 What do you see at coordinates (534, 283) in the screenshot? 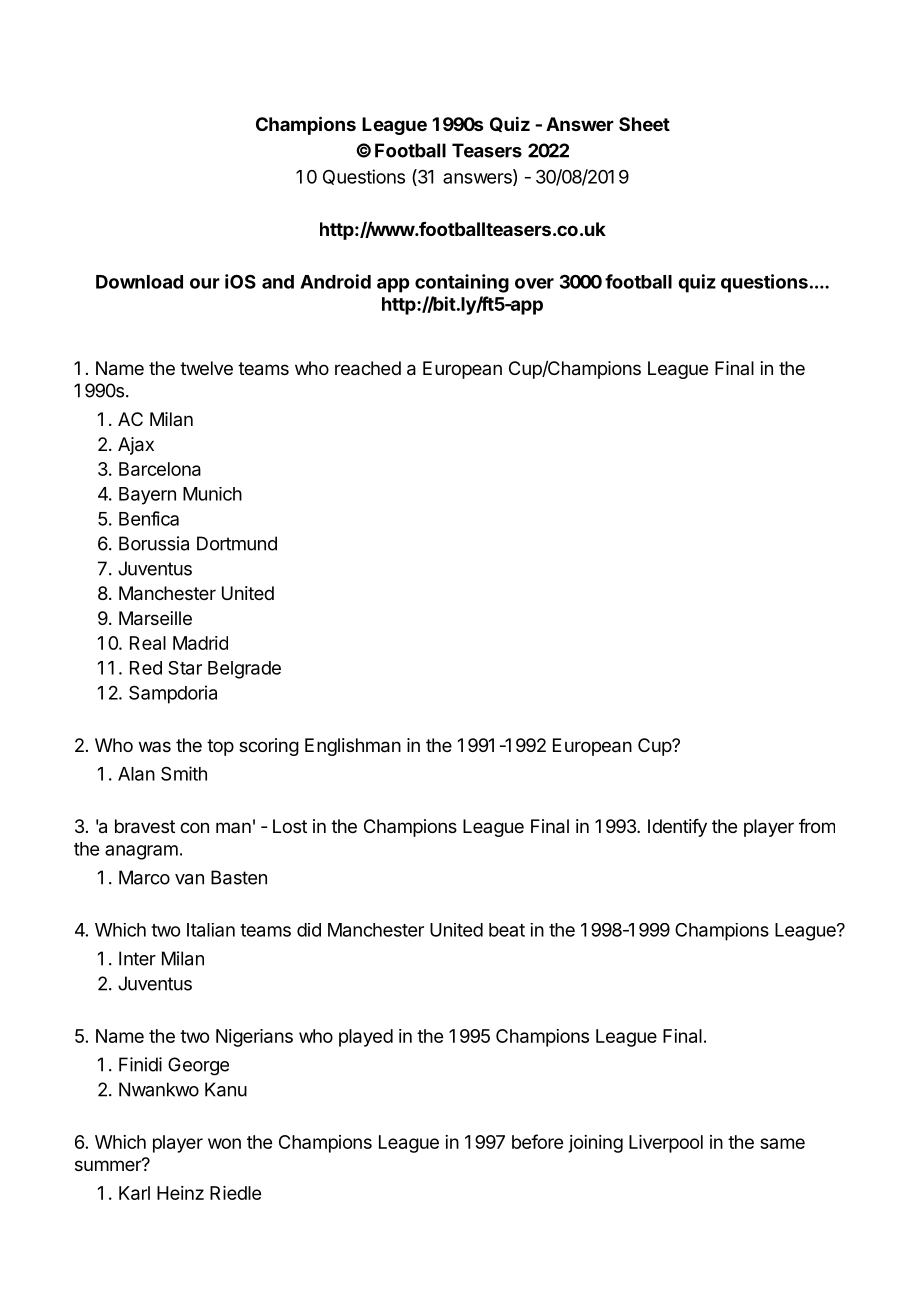
I see `over` at bounding box center [534, 283].
